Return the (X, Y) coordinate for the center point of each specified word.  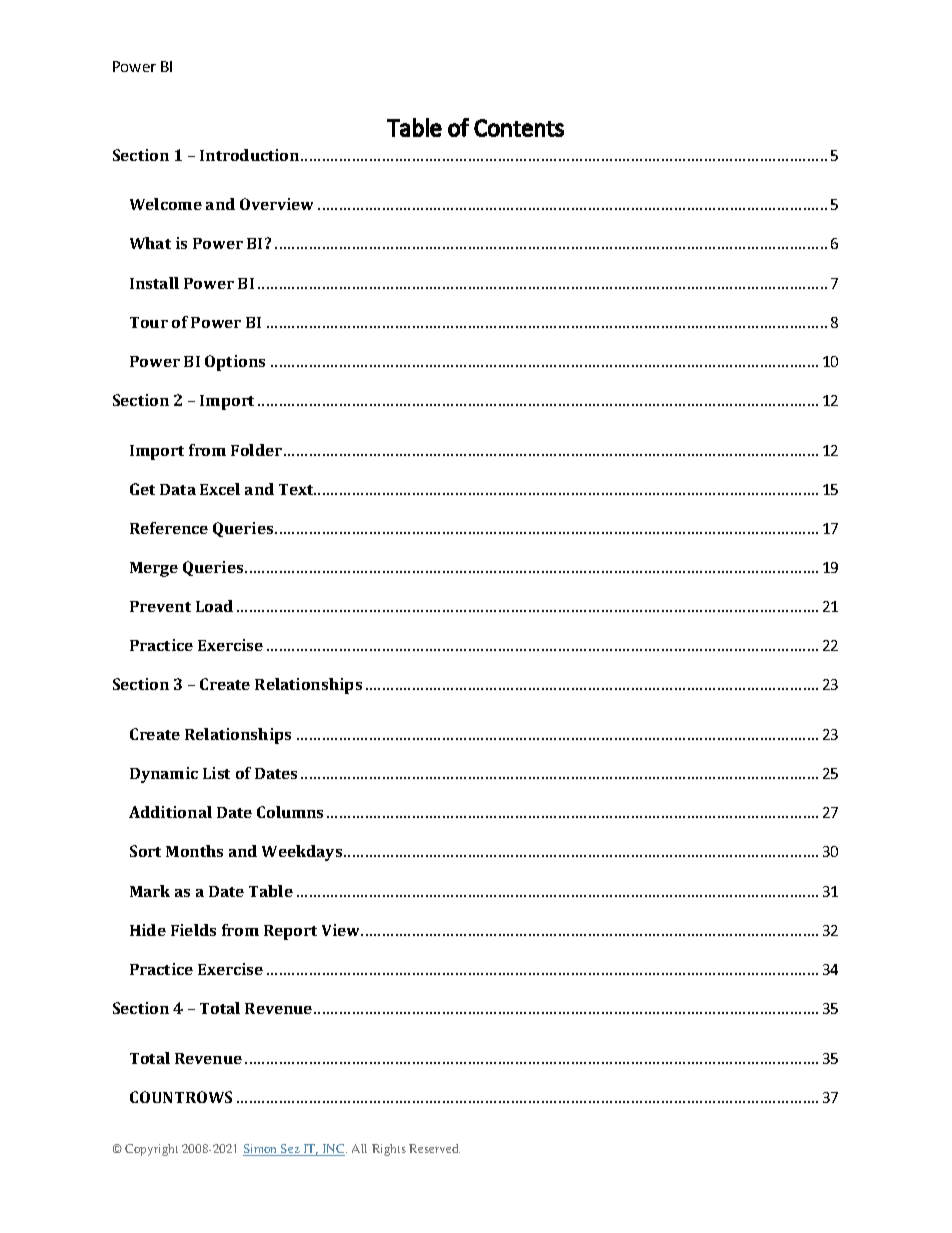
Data (178, 489)
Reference (169, 528)
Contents (519, 128)
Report (290, 932)
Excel (220, 489)
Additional (170, 812)
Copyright (151, 1150)
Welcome (166, 204)
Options (235, 363)
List (216, 773)
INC (333, 1150)
